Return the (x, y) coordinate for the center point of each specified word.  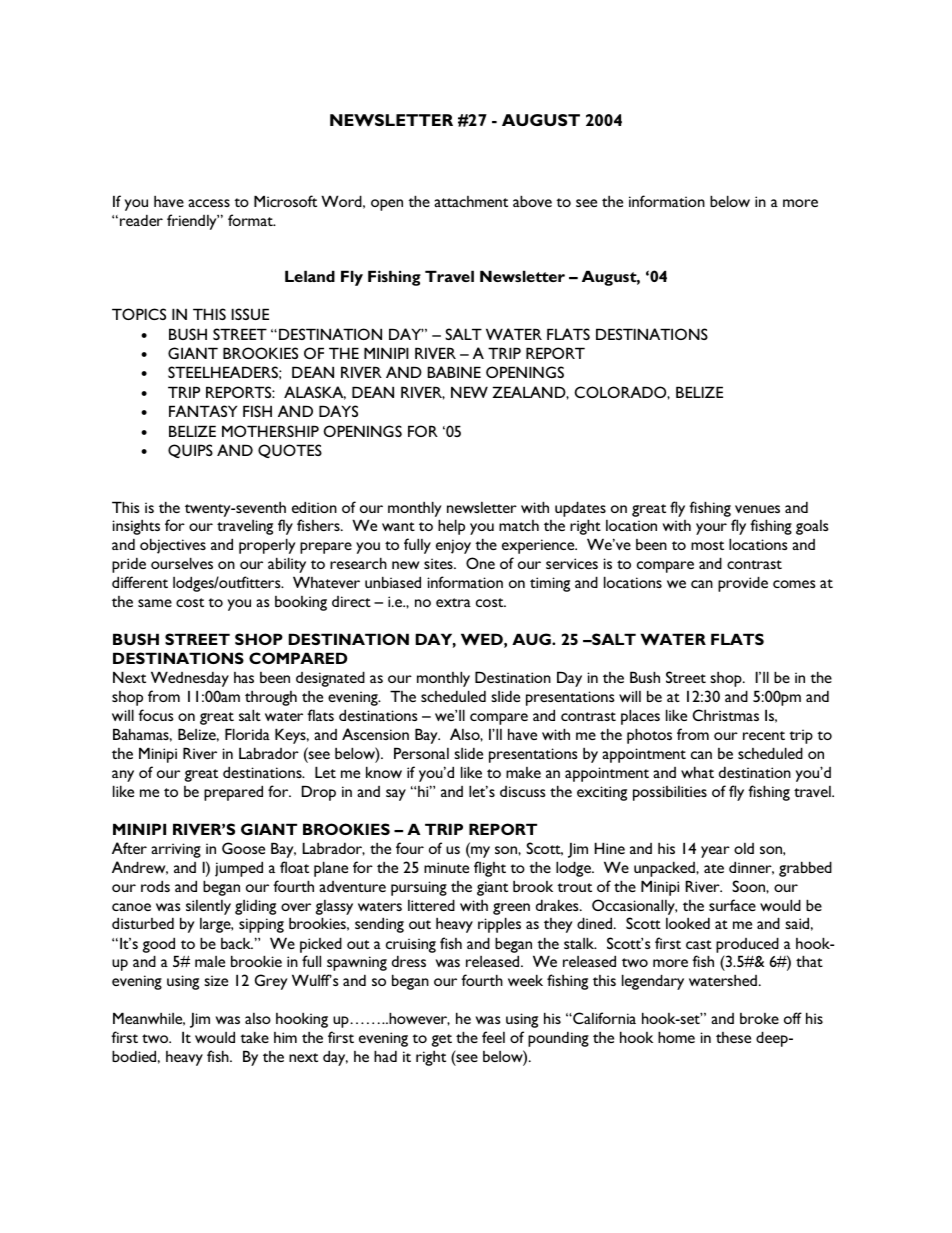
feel (493, 1037)
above (532, 201)
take (254, 1037)
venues (757, 509)
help (451, 527)
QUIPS (190, 451)
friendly (193, 222)
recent (764, 735)
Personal (421, 753)
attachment (471, 201)
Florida (247, 734)
